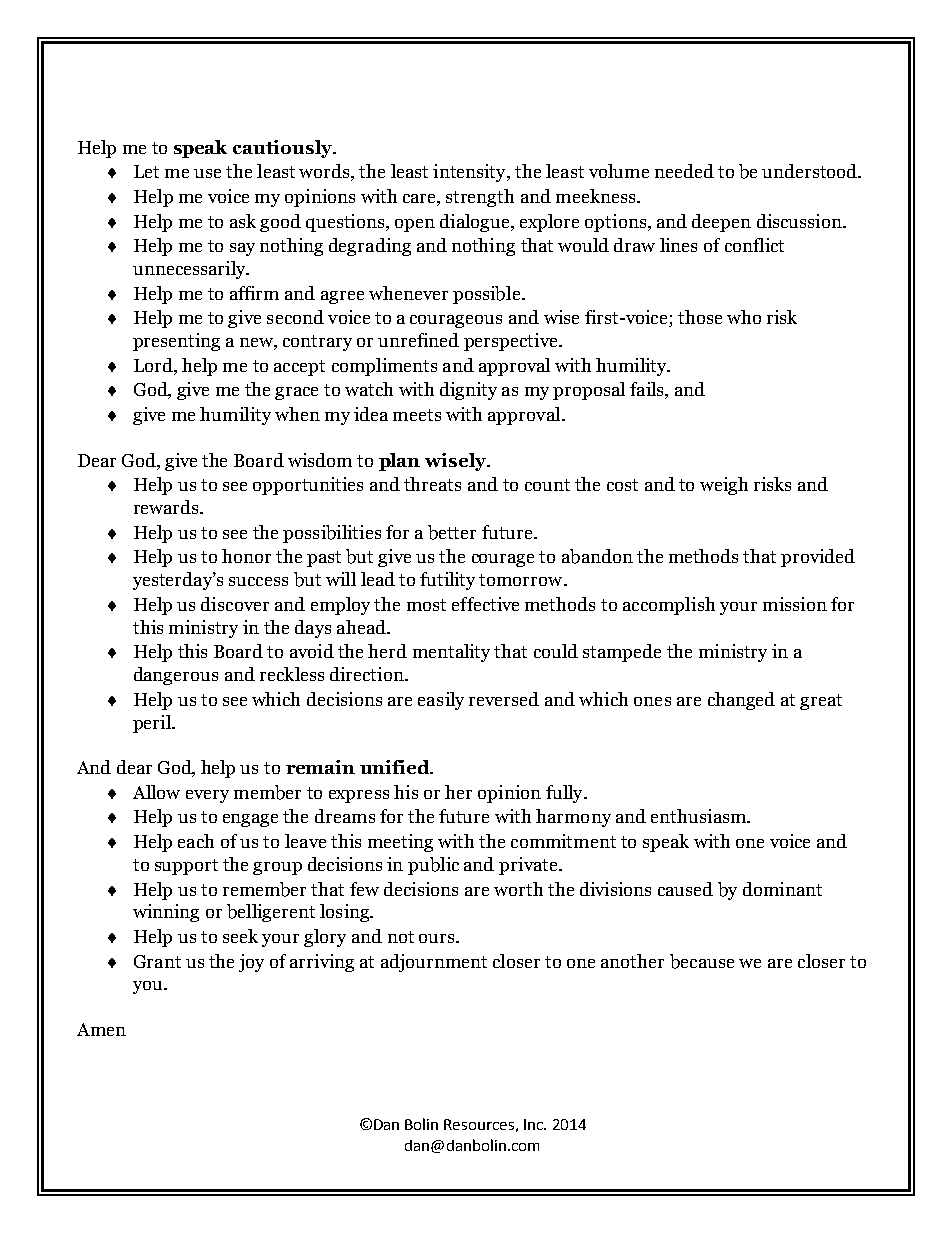 This image has width=952, height=1233. What do you see at coordinates (396, 767) in the image?
I see `unified` at bounding box center [396, 767].
